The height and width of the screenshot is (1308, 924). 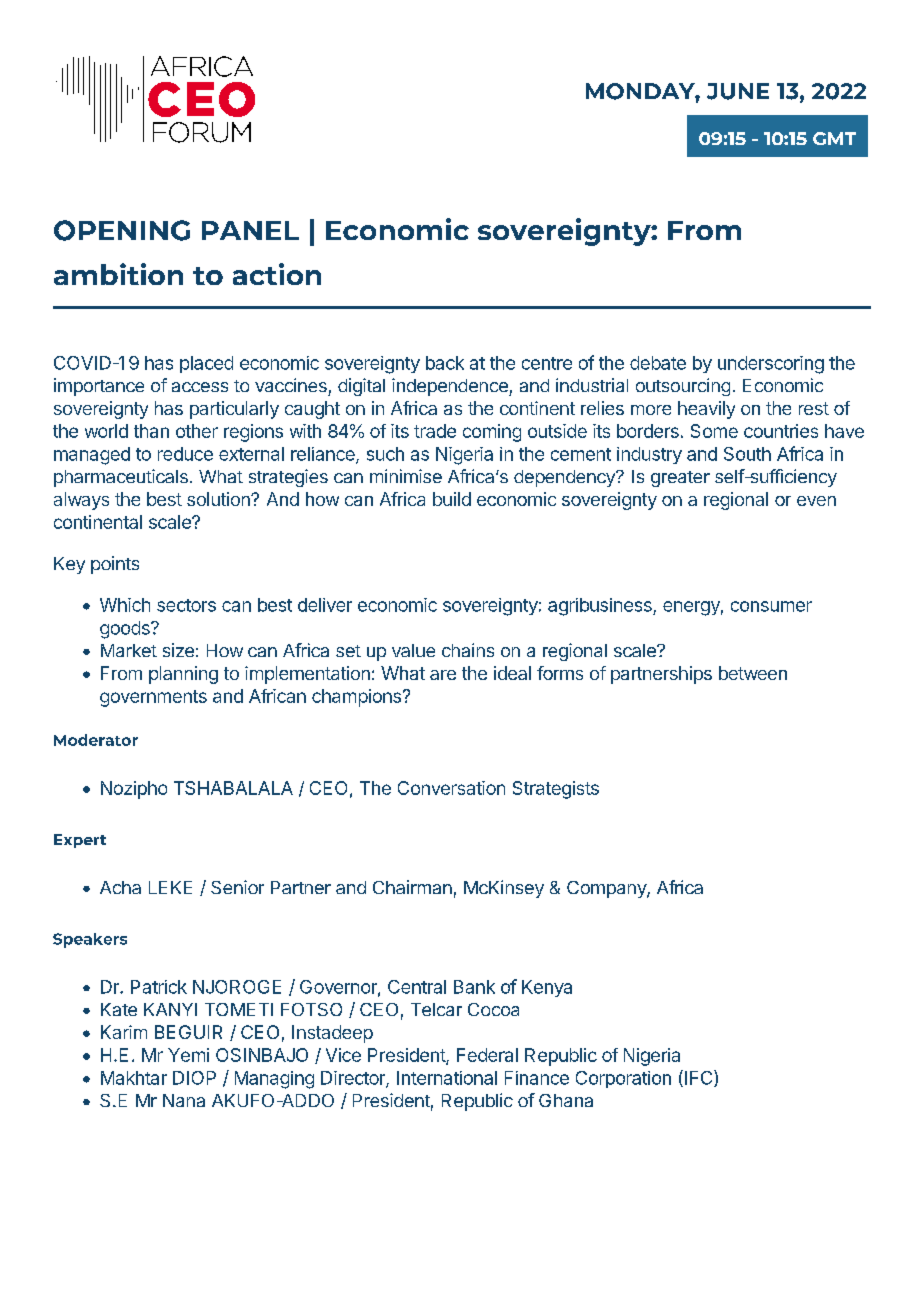 What do you see at coordinates (250, 230) in the screenshot?
I see `PANEL` at bounding box center [250, 230].
